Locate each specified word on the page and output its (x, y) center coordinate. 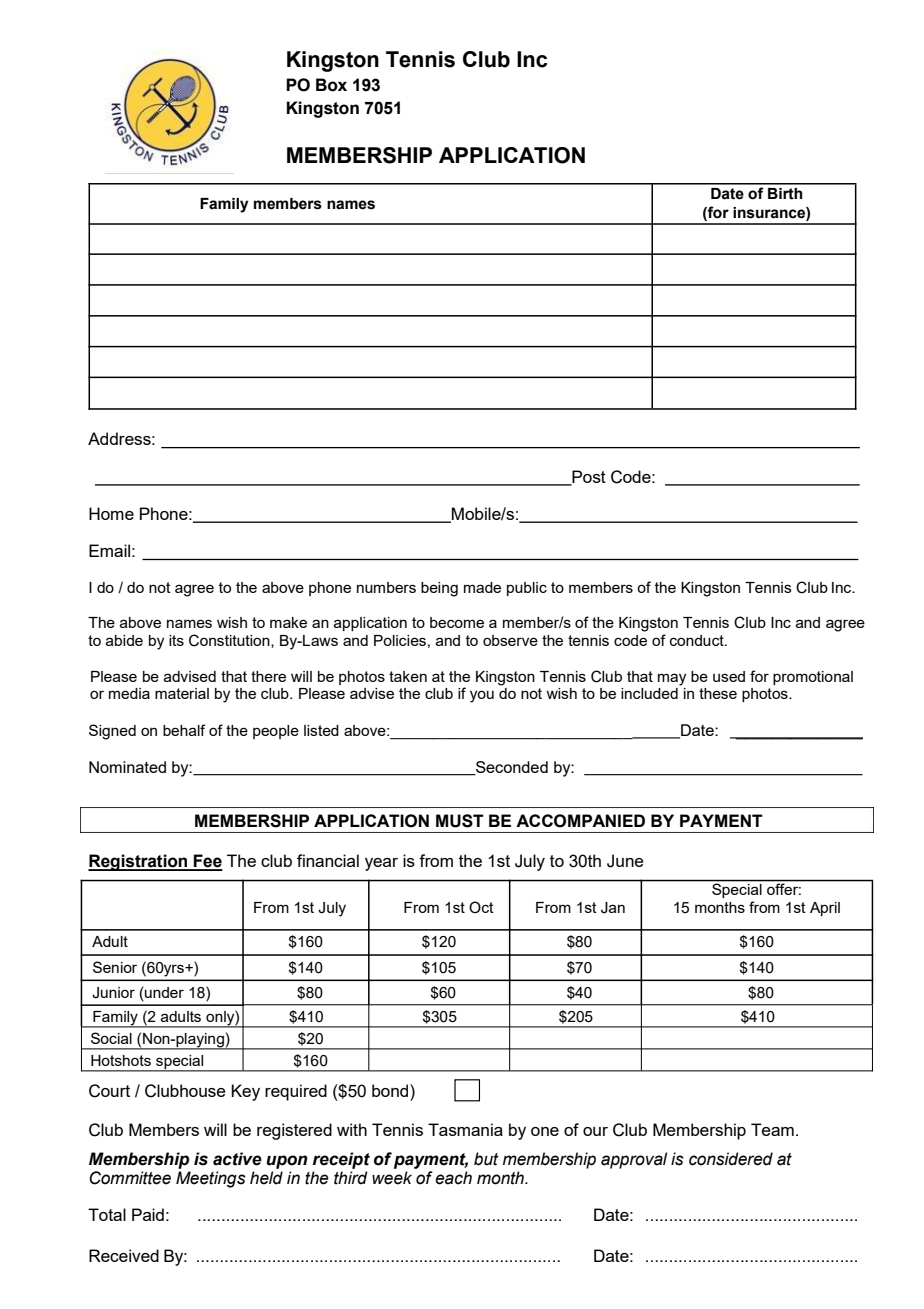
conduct (698, 640)
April (825, 909)
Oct (481, 907)
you (482, 696)
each (453, 1178)
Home (111, 513)
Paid (148, 1214)
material (182, 693)
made (482, 587)
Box (331, 85)
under (163, 992)
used (729, 676)
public (527, 589)
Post (588, 477)
